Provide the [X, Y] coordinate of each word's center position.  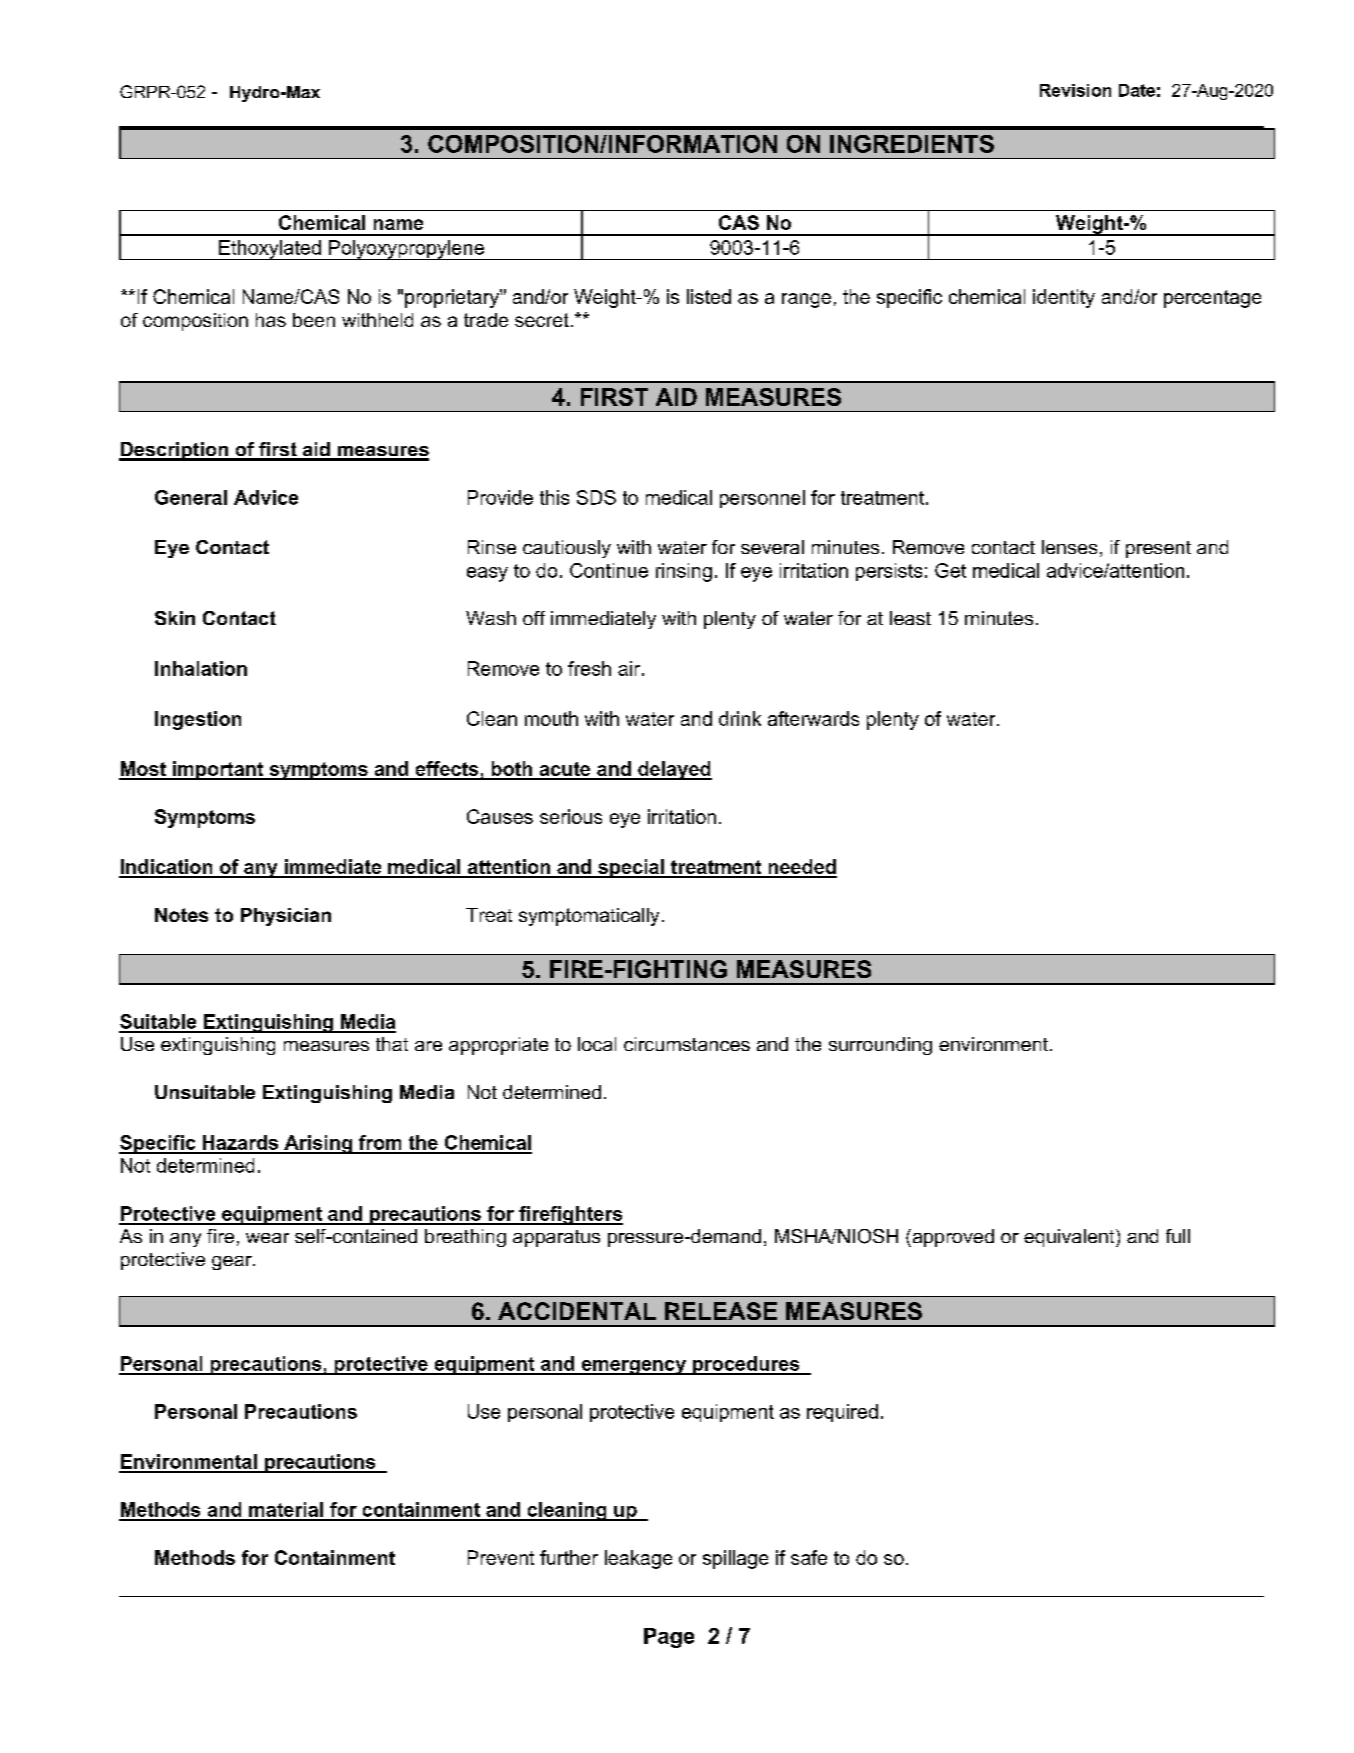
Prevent [501, 1557]
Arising [318, 1144]
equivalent [1070, 1238]
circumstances [687, 1044]
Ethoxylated [270, 250]
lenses [1069, 547]
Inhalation [201, 668]
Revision [1075, 90]
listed [709, 296]
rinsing [684, 572]
